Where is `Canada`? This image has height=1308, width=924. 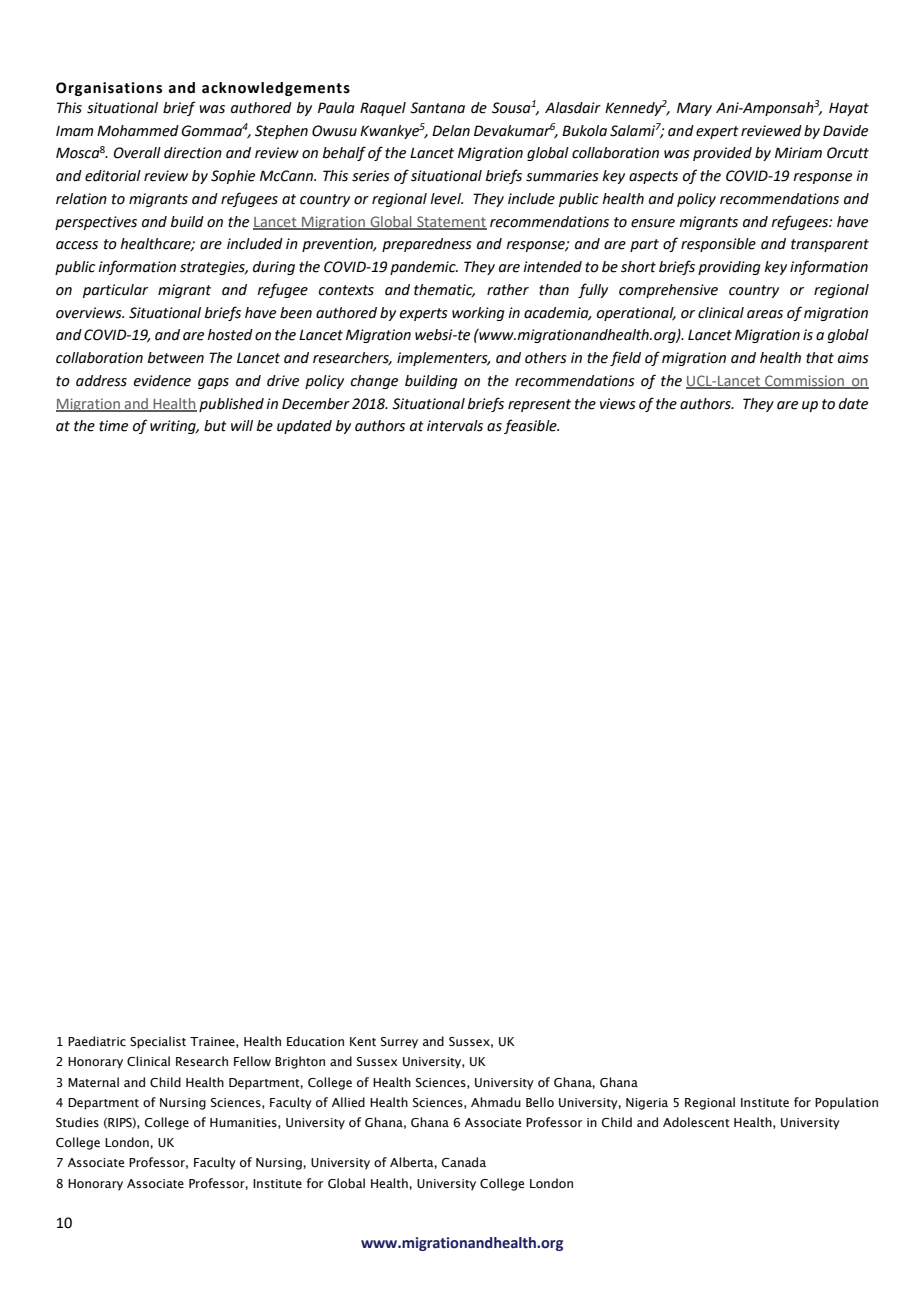
Canada is located at coordinates (464, 1162).
